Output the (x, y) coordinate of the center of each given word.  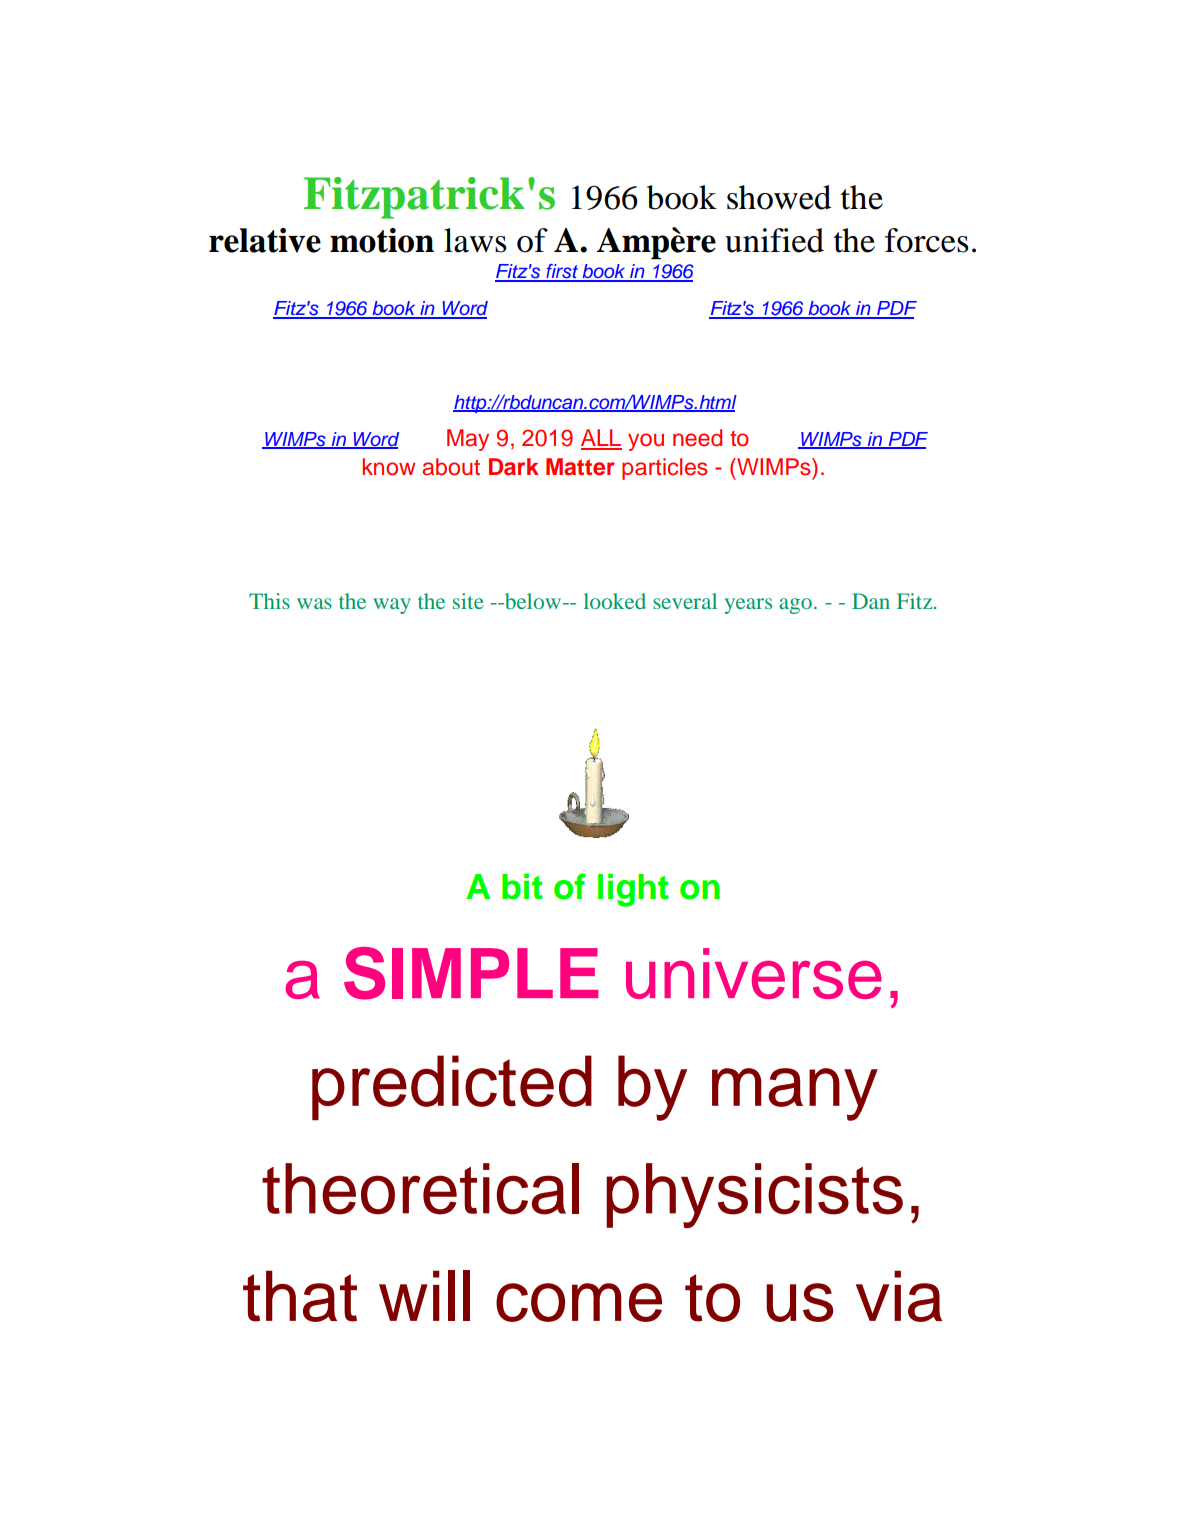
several (685, 601)
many (795, 1094)
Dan (871, 601)
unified (774, 240)
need (697, 438)
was (314, 603)
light (633, 890)
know (388, 467)
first (562, 272)
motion (382, 240)
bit (522, 886)
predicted (452, 1088)
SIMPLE (471, 973)
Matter (580, 467)
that (300, 1296)
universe (754, 973)
